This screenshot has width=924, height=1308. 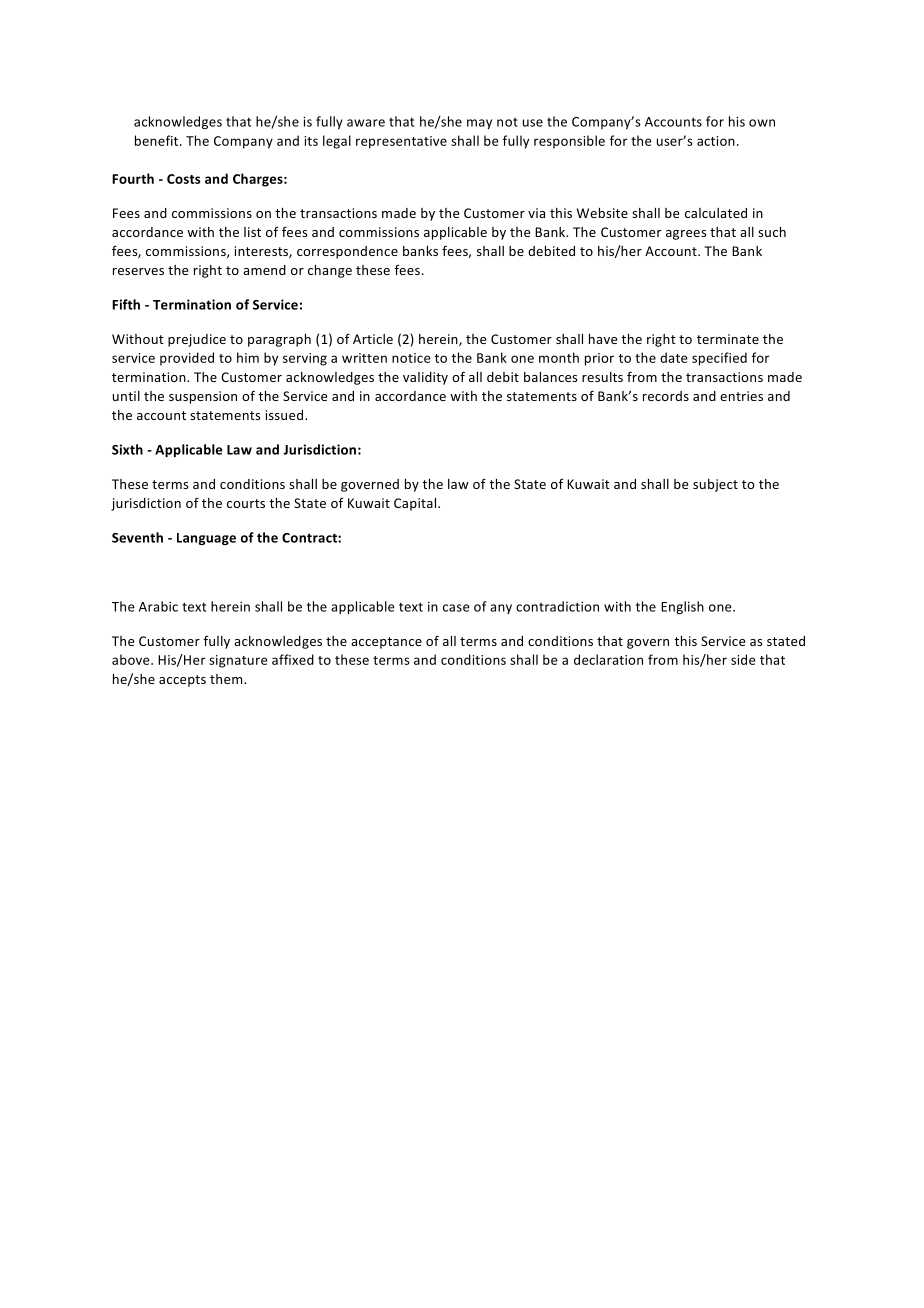 What do you see at coordinates (762, 123) in the screenshot?
I see `own` at bounding box center [762, 123].
